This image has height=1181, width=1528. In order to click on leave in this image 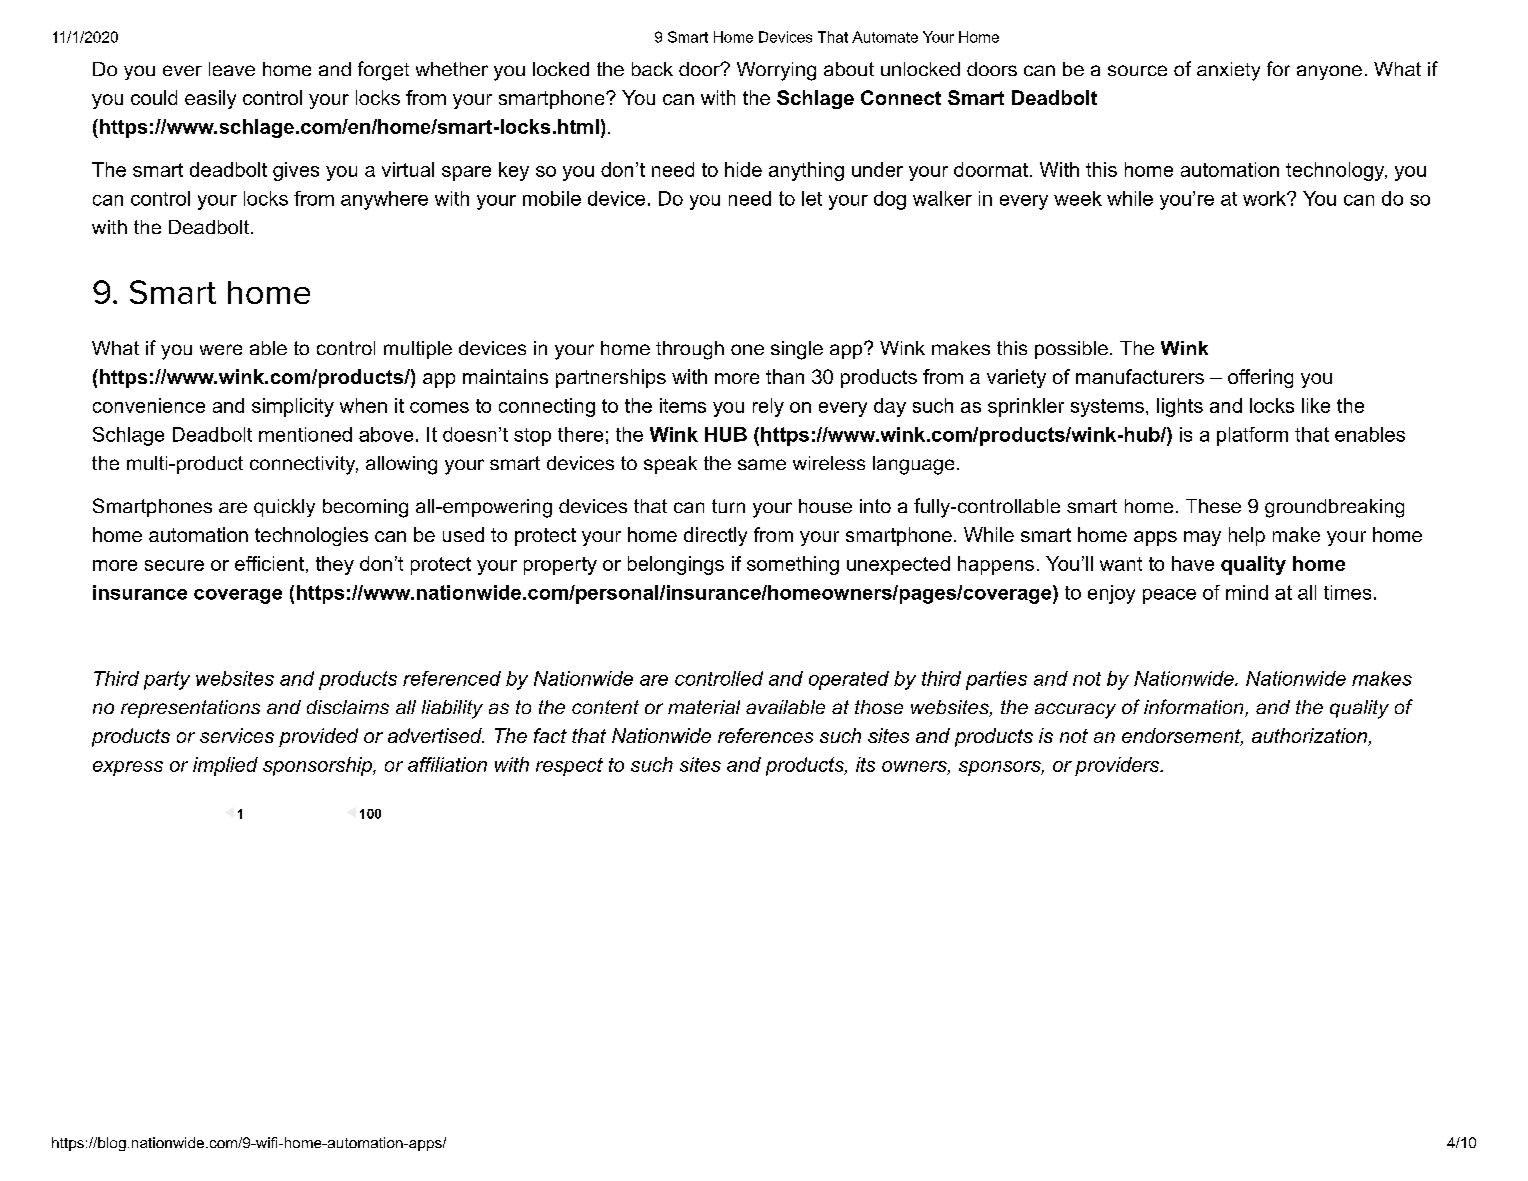, I will do `click(232, 69)`.
